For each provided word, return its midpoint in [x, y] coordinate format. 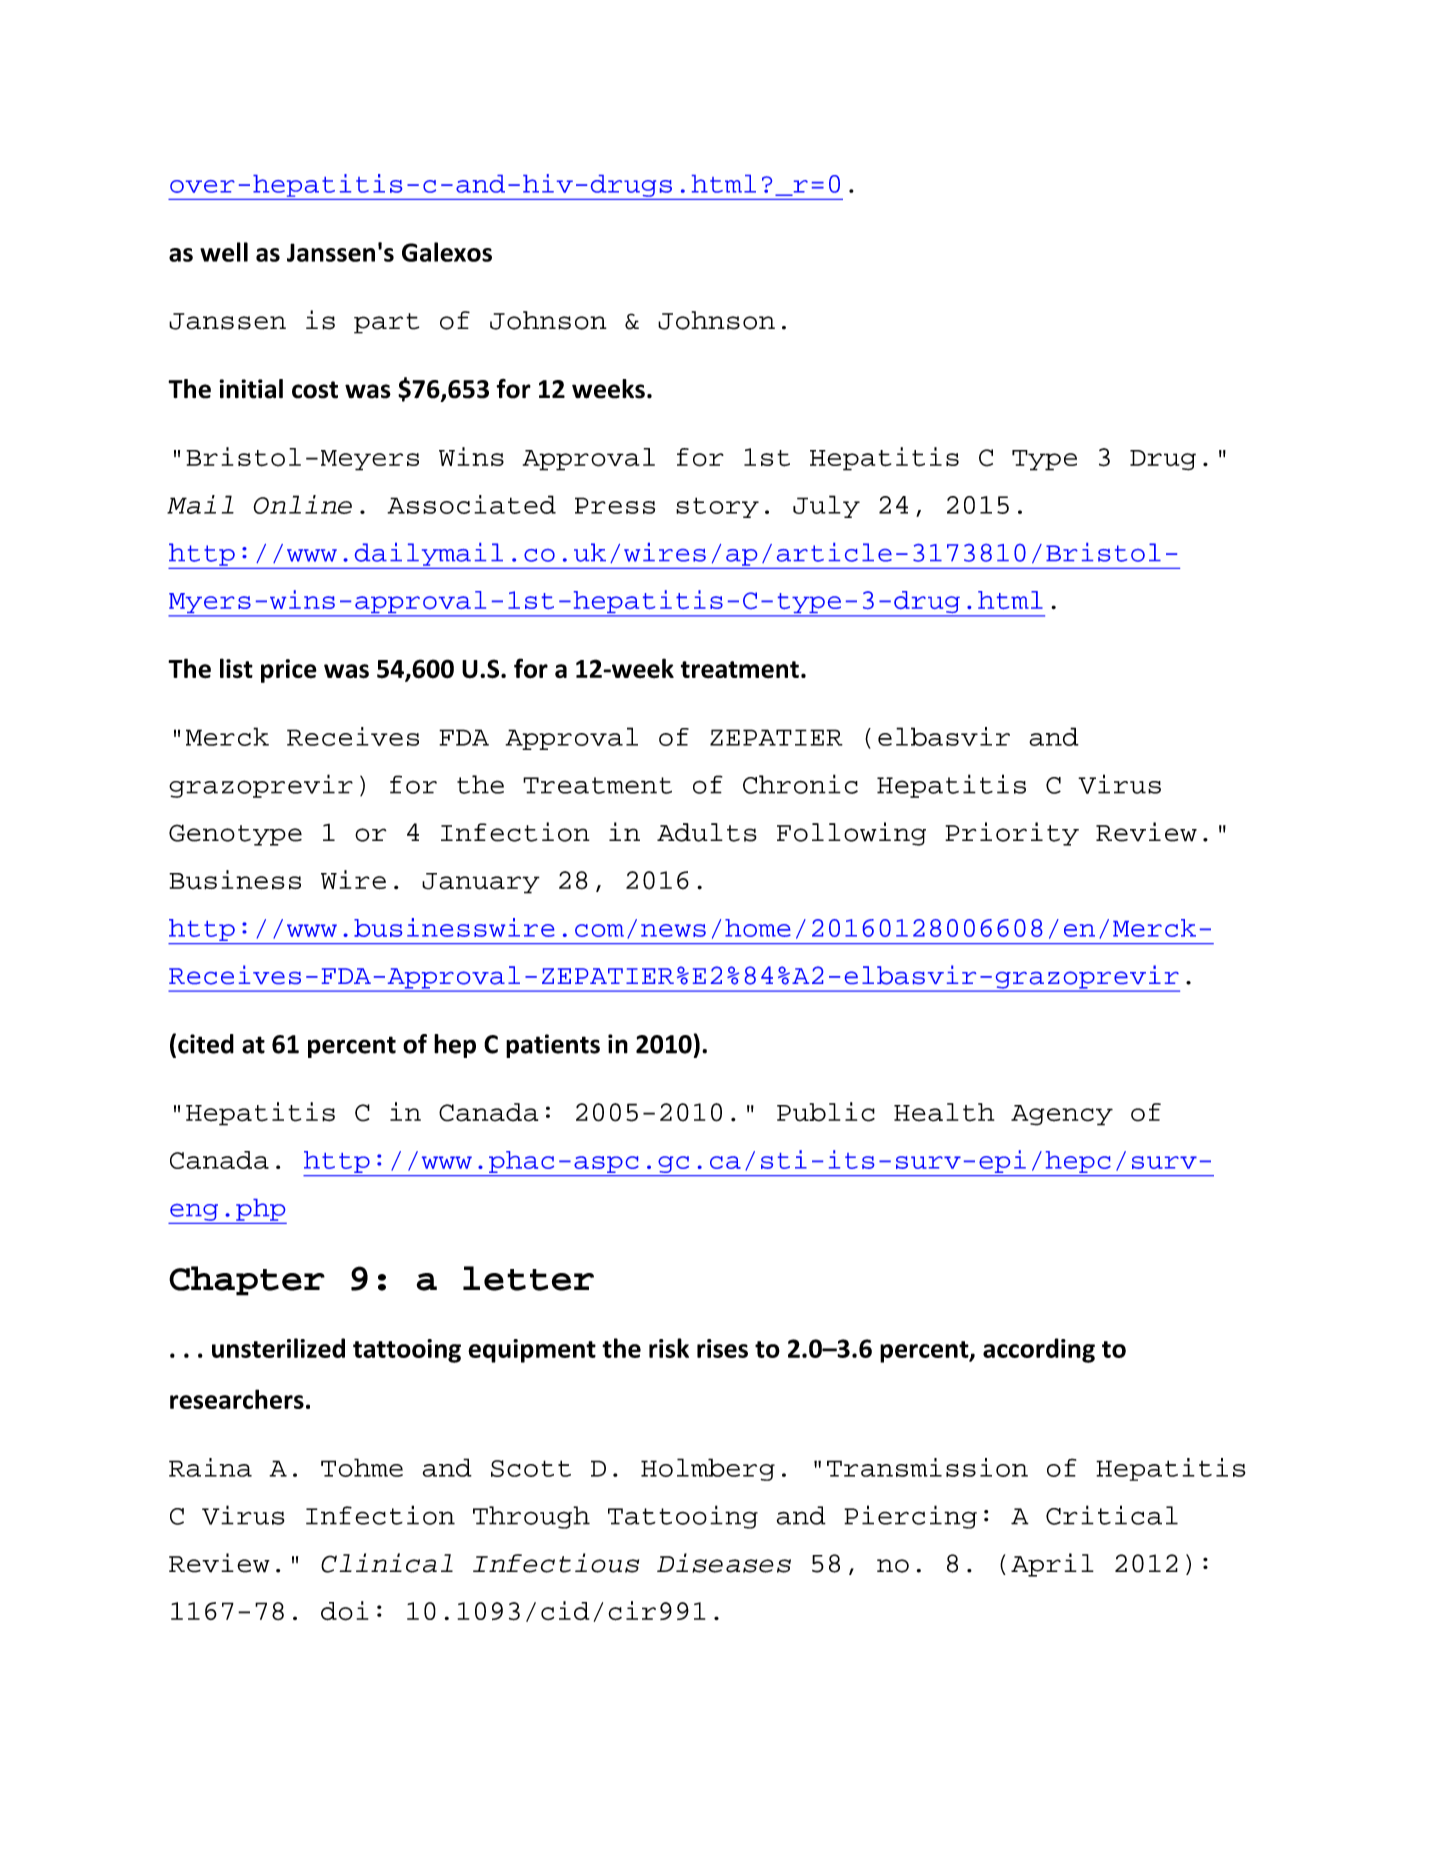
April [1052, 1565]
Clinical [387, 1563]
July [826, 506]
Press [615, 505]
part [386, 323]
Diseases [724, 1563]
